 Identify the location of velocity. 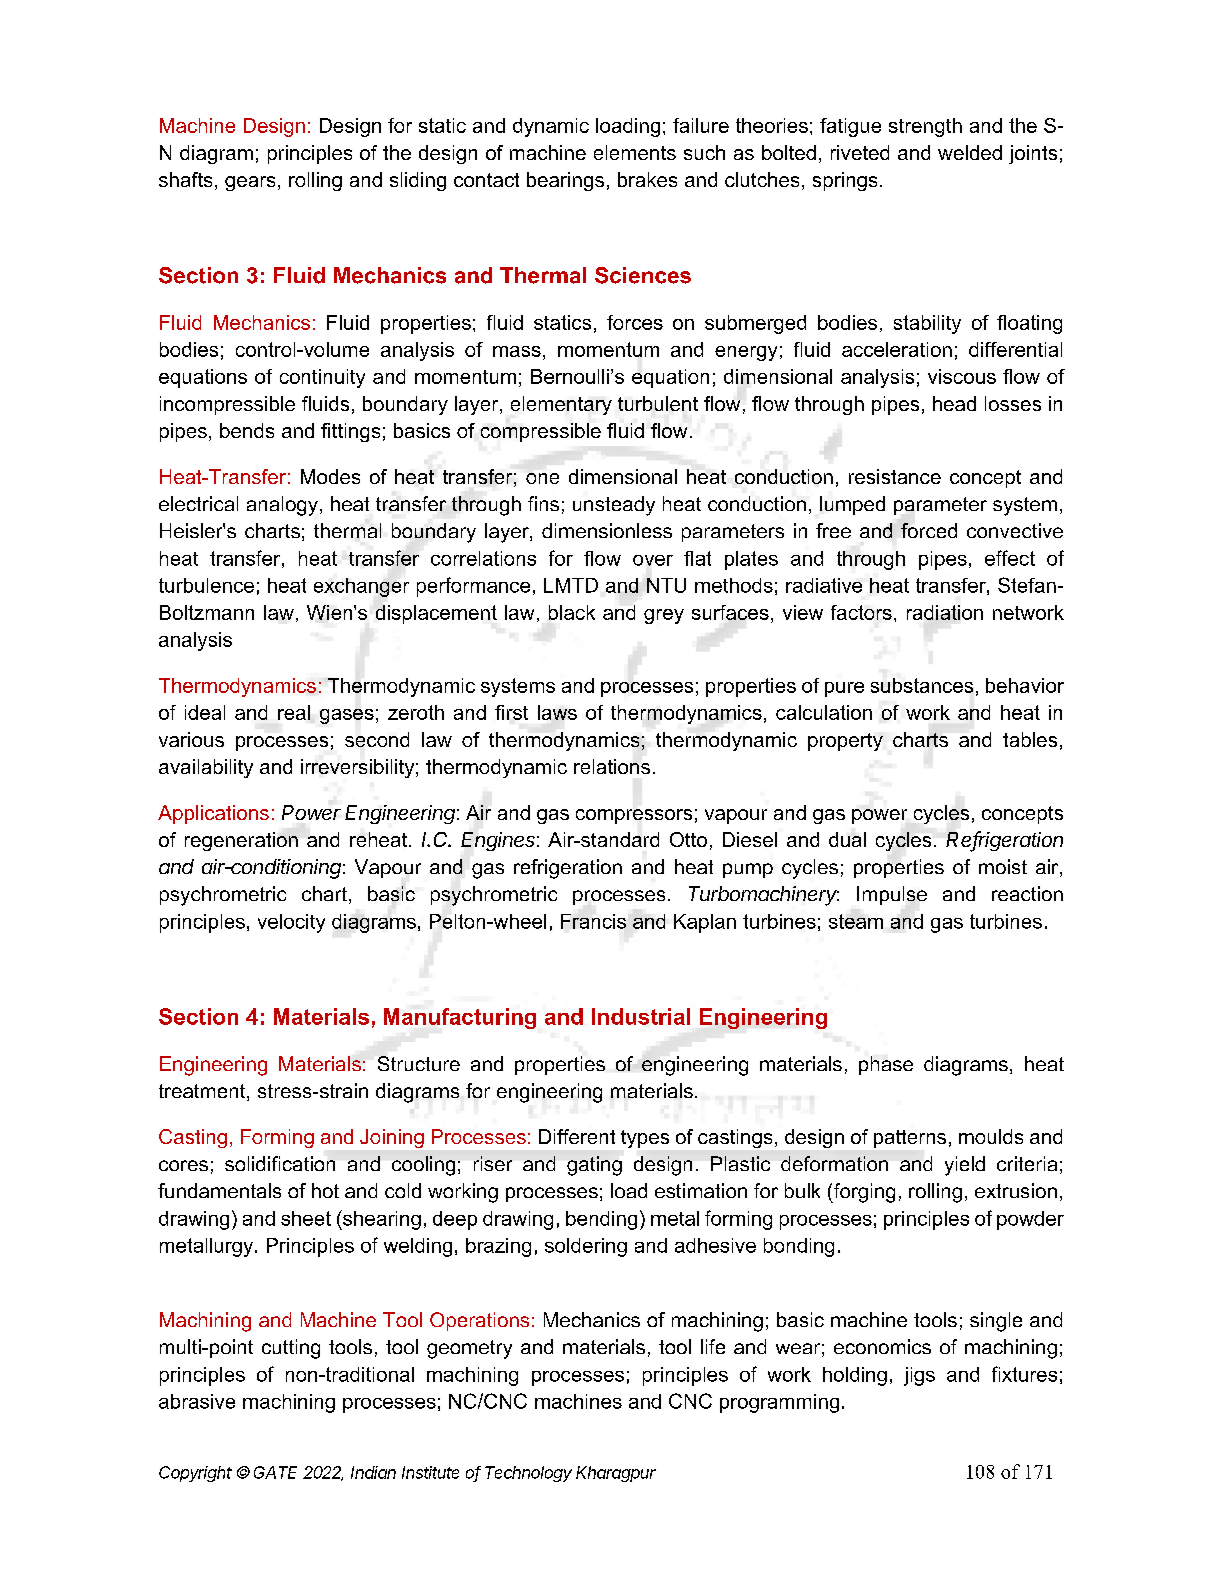
(291, 923).
